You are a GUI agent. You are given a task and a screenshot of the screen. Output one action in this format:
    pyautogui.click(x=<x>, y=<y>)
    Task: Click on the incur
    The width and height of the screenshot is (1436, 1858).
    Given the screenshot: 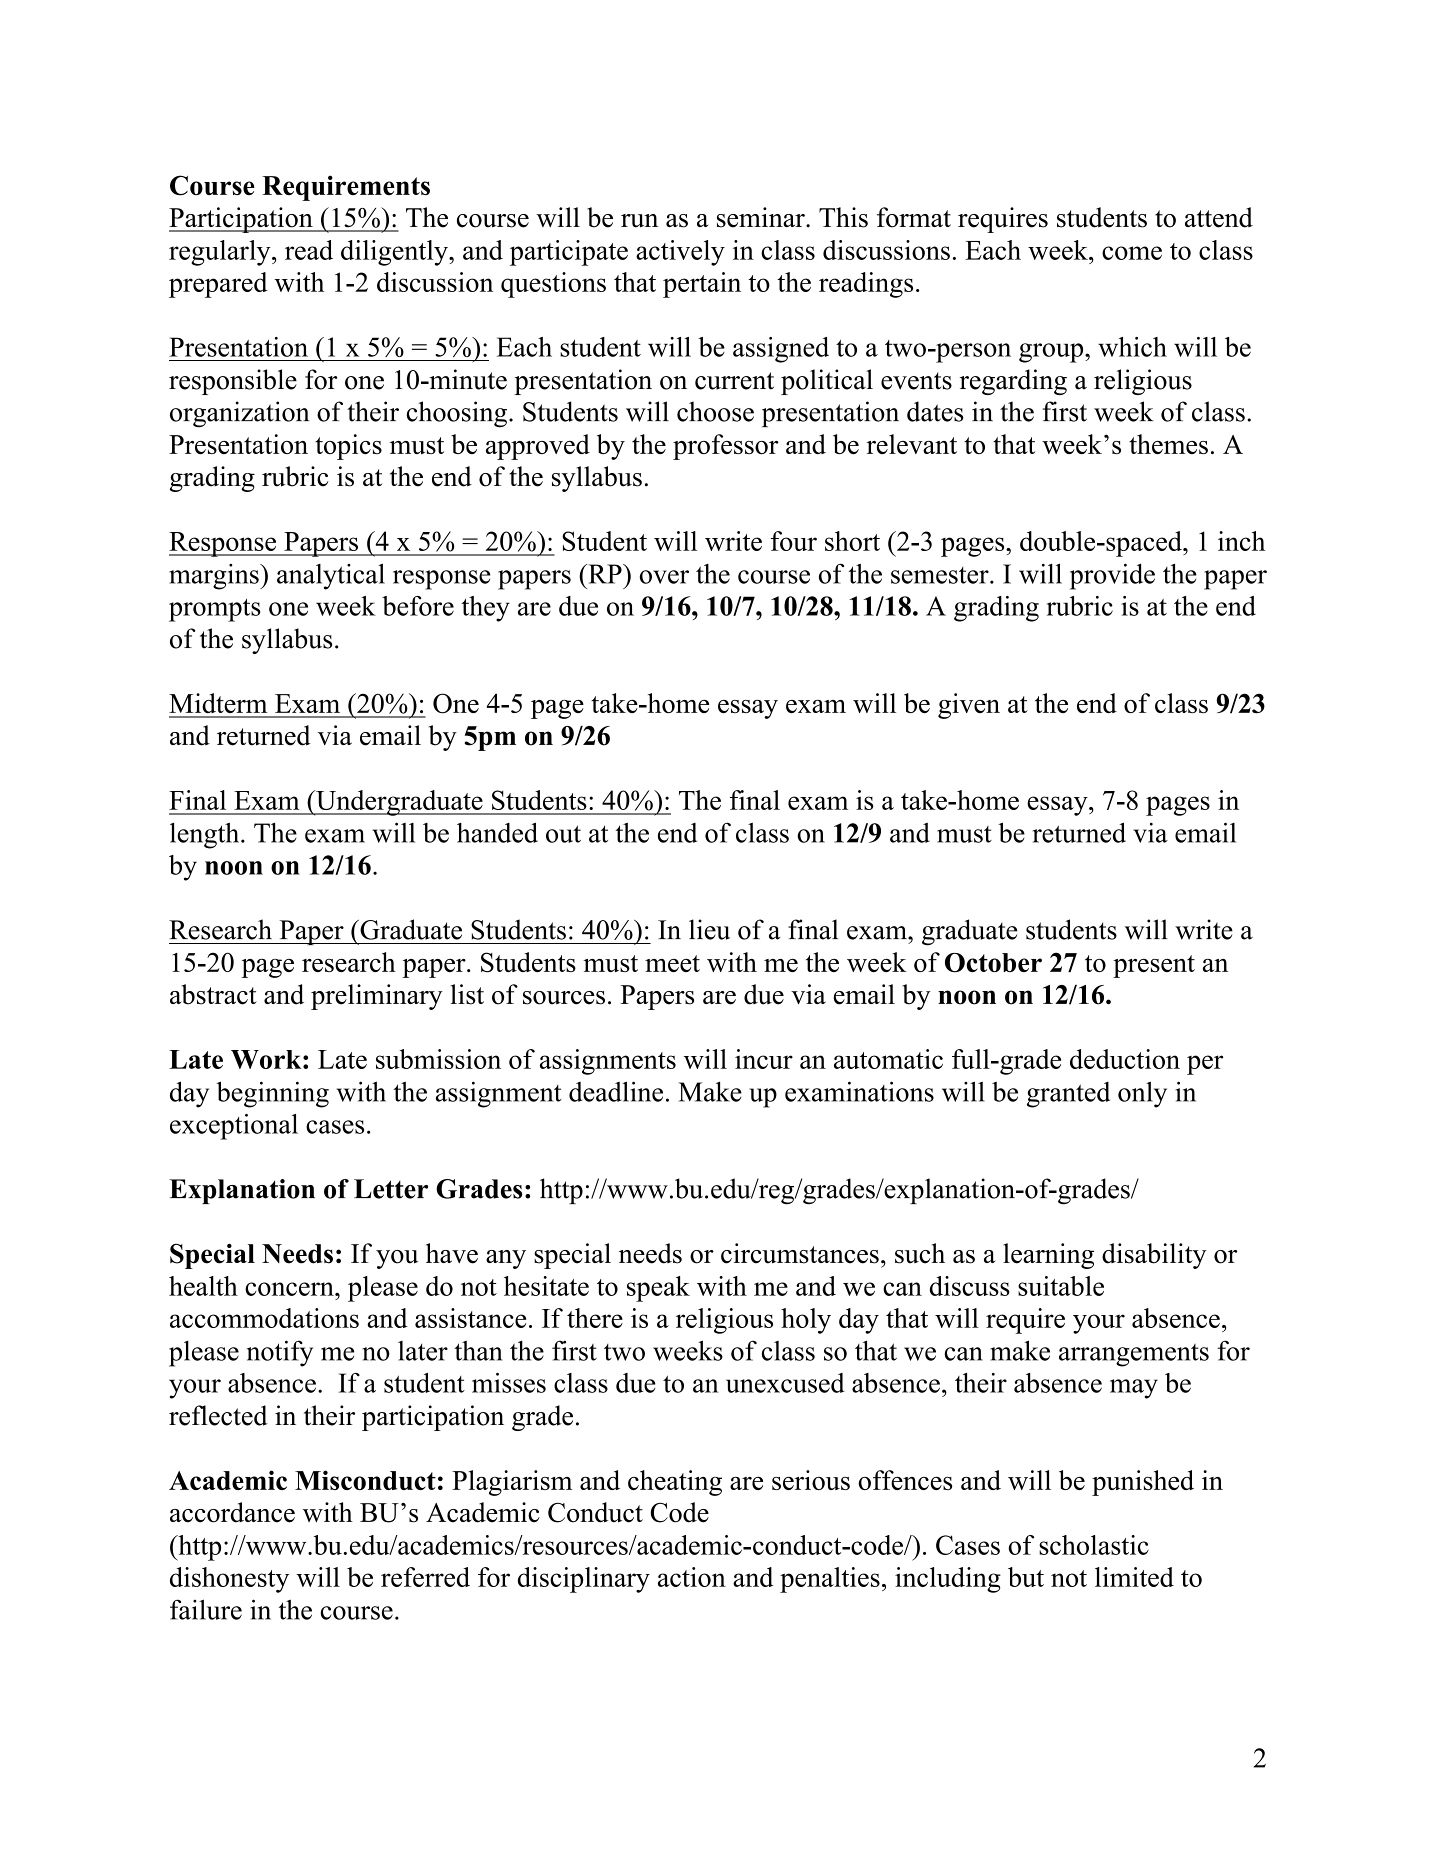 What is the action you would take?
    pyautogui.click(x=764, y=1059)
